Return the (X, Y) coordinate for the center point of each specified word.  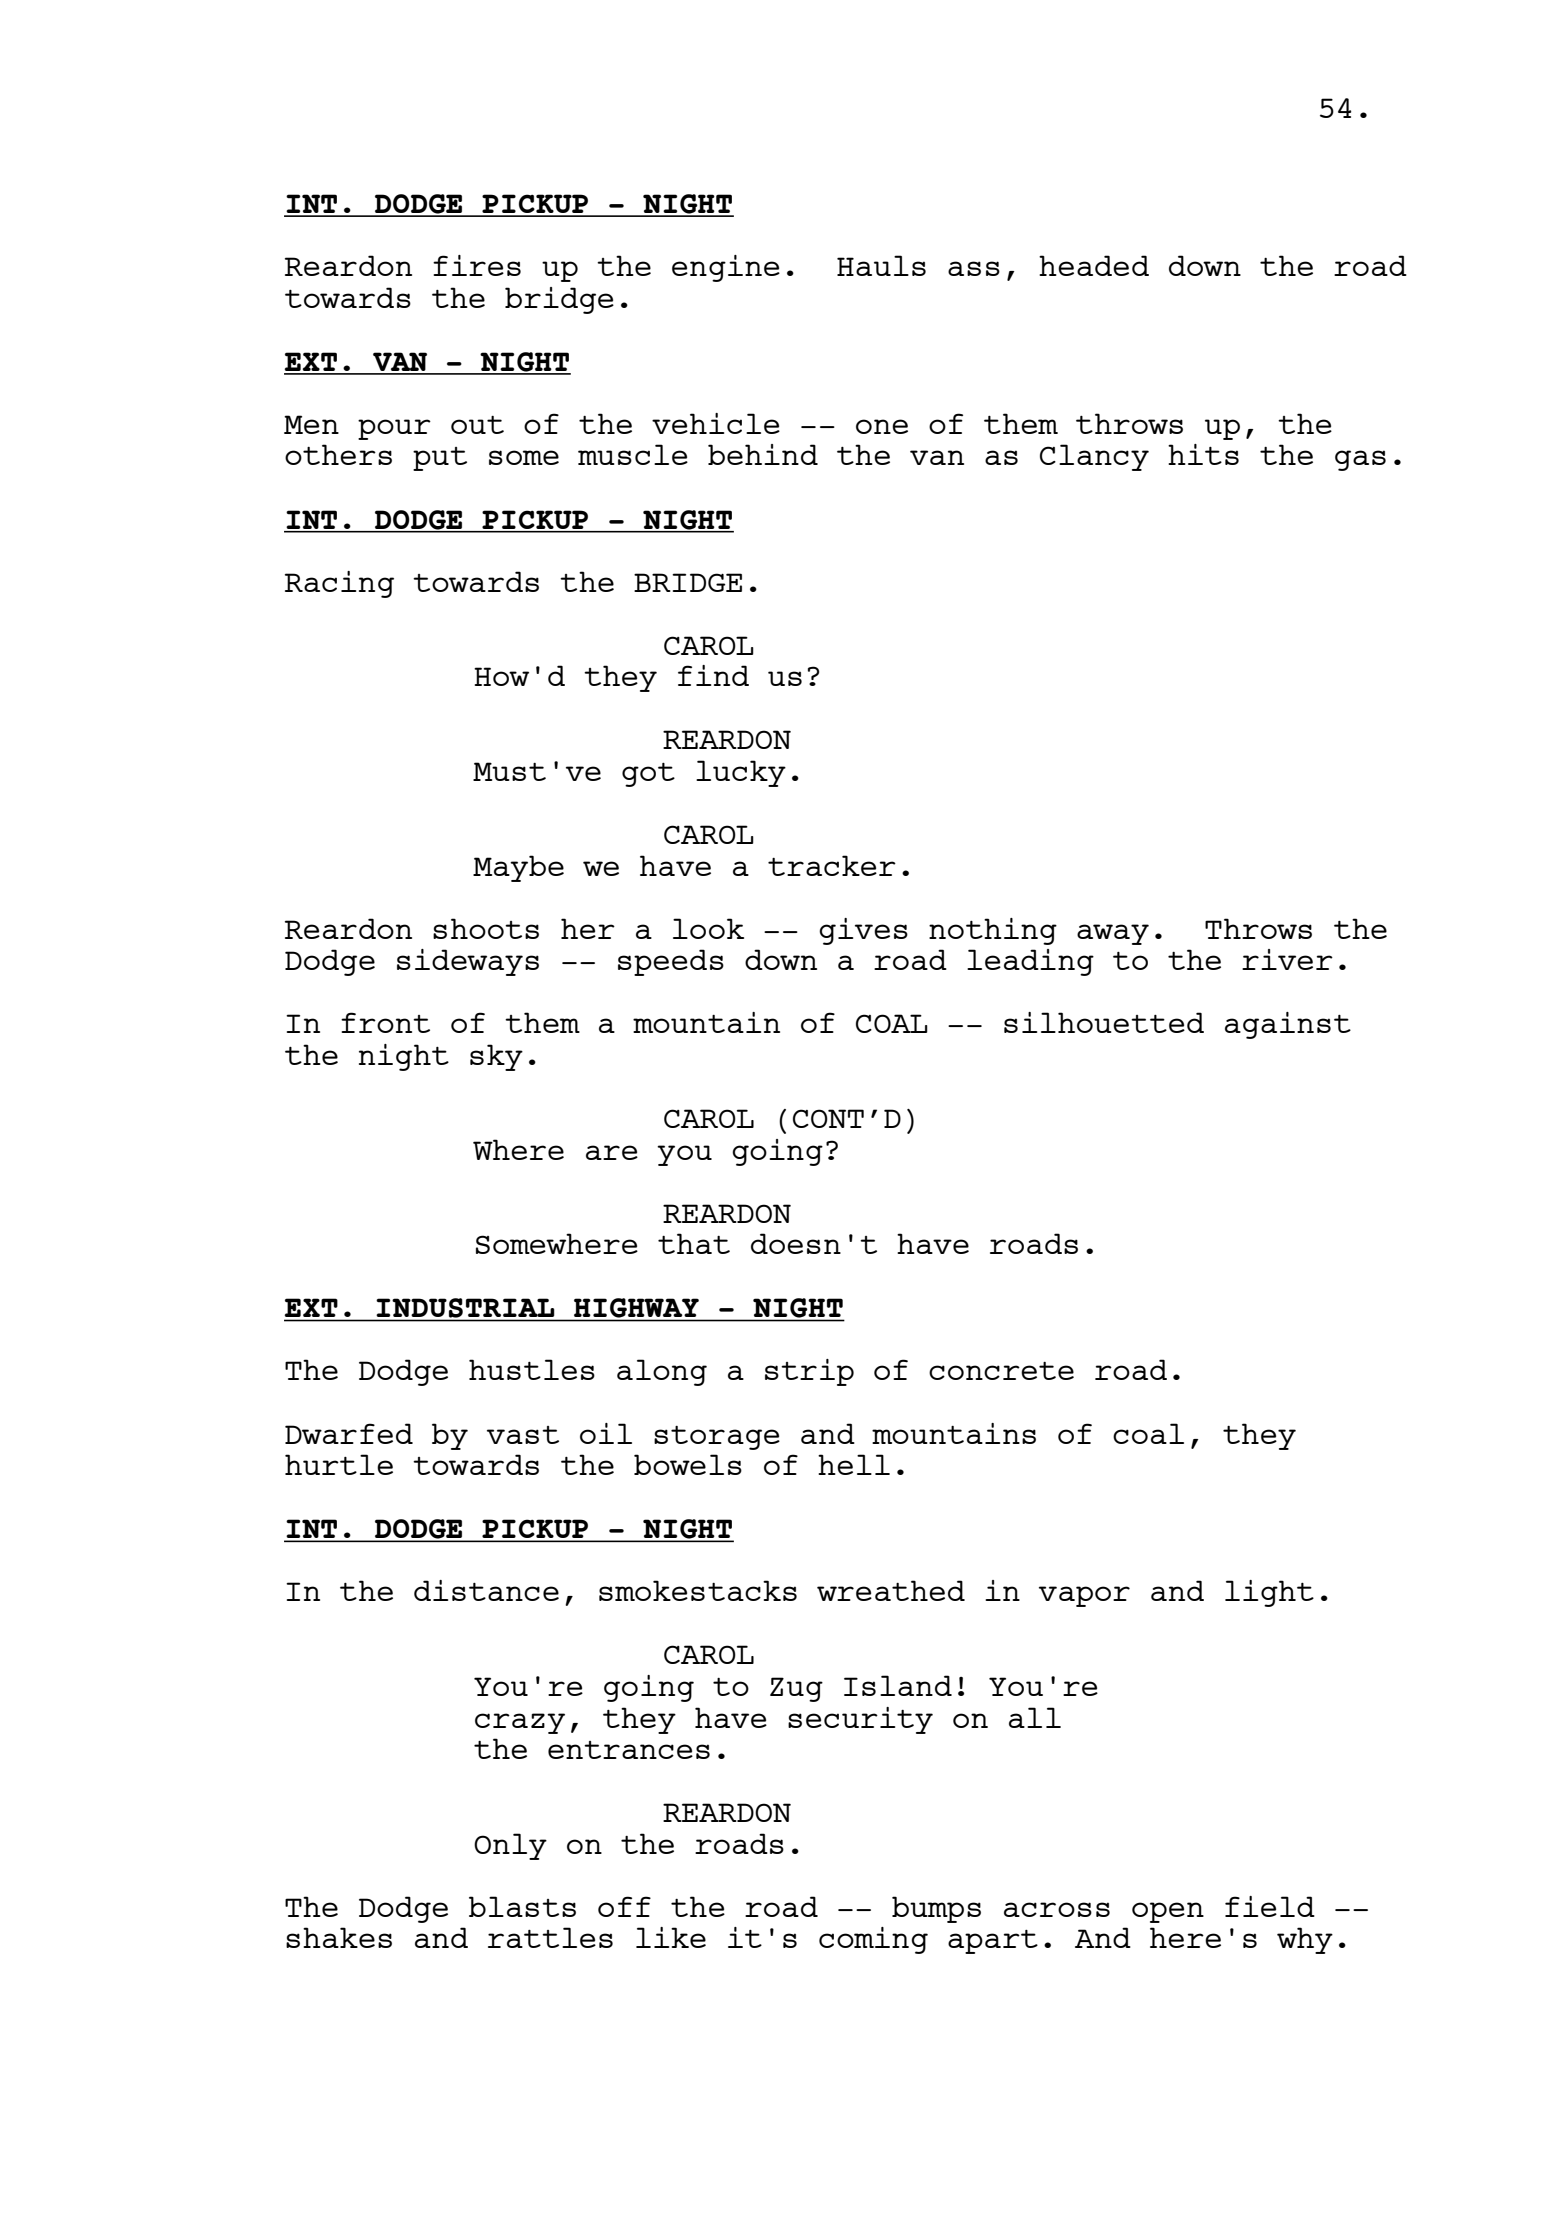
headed (1094, 265)
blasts (522, 1906)
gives (863, 931)
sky (496, 1057)
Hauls (881, 265)
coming (873, 1940)
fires (477, 265)
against (1288, 1025)
